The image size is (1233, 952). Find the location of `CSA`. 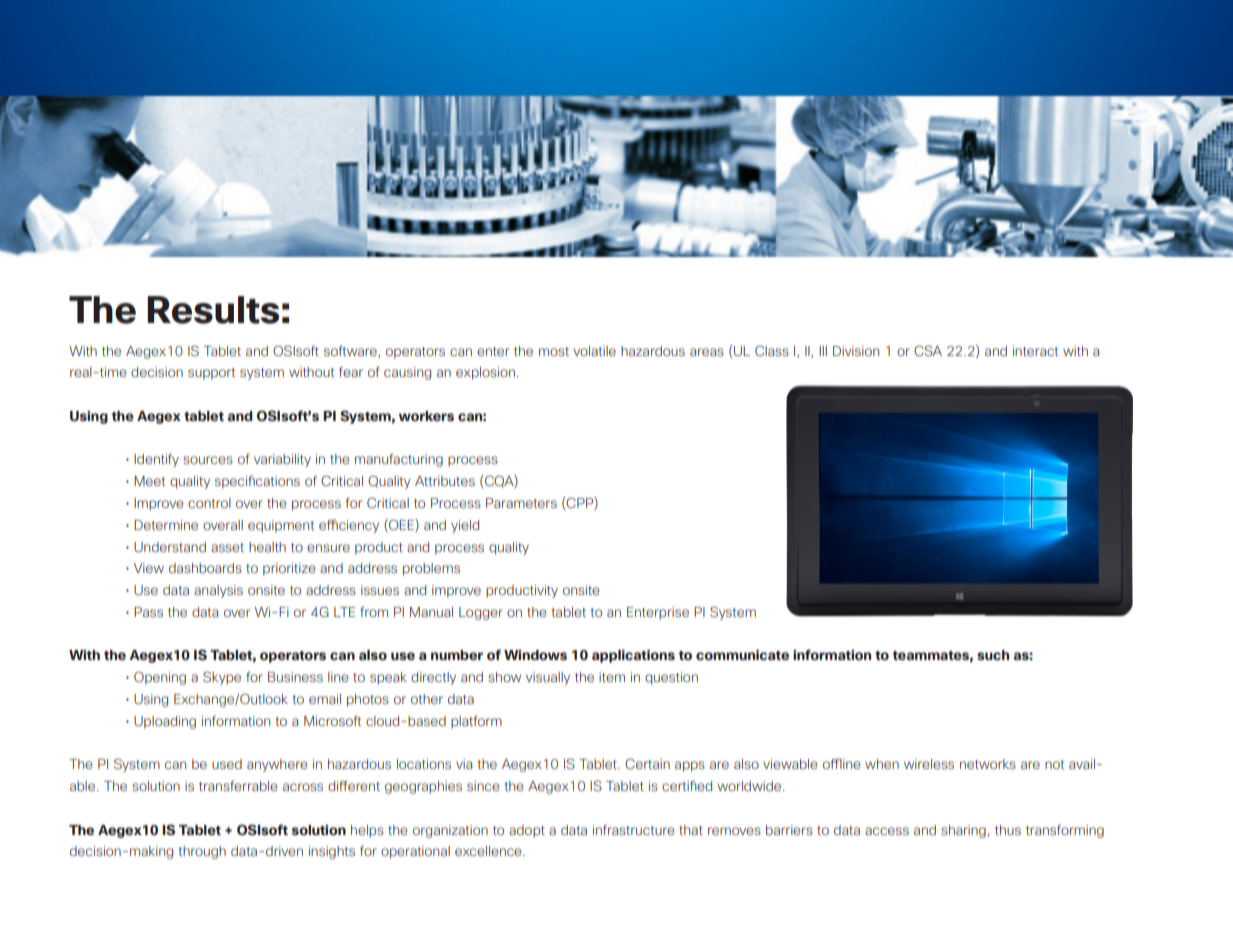

CSA is located at coordinates (928, 350).
